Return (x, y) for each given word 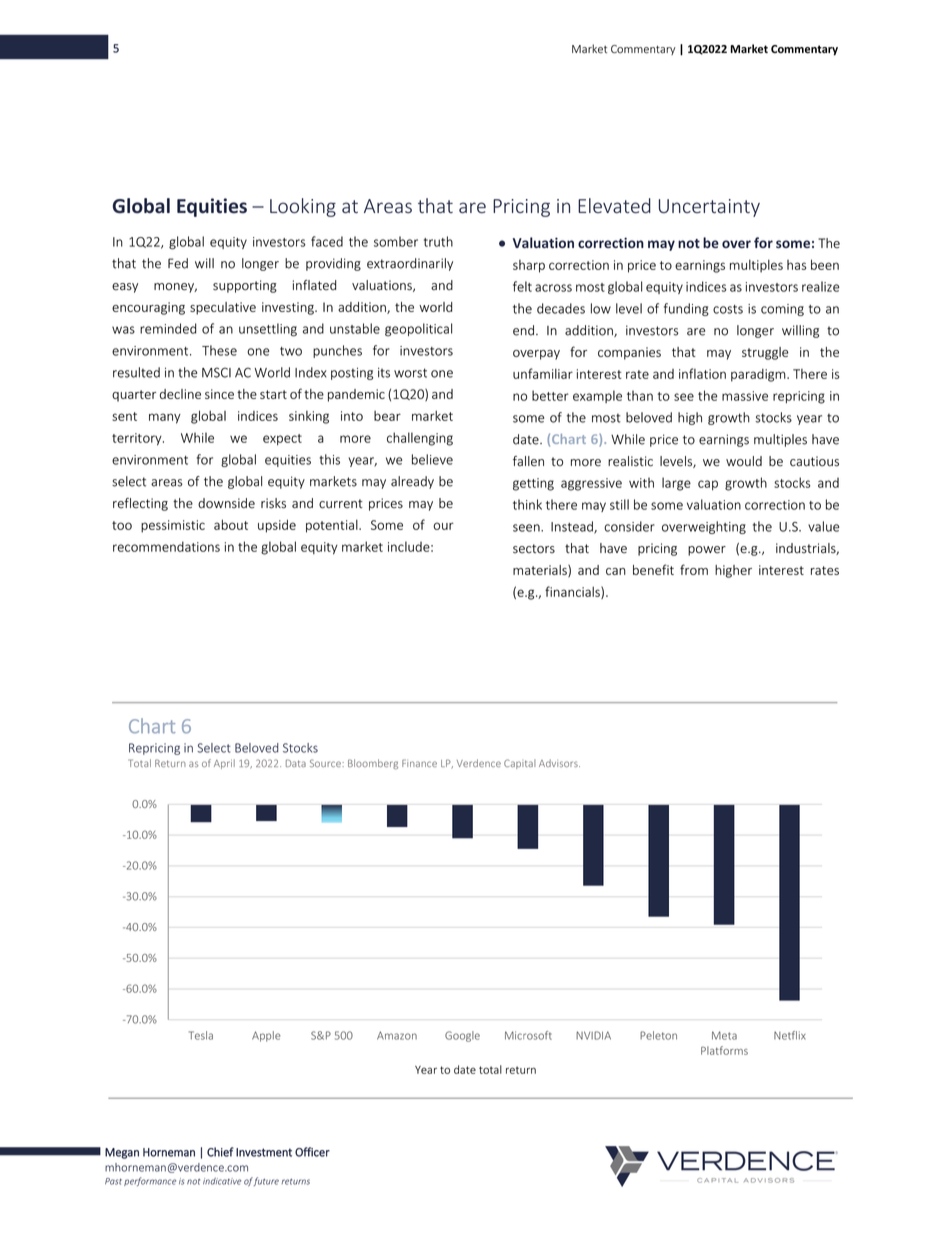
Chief (220, 1152)
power (707, 551)
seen (527, 528)
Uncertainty (709, 208)
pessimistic (173, 526)
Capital (520, 764)
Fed (178, 263)
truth (438, 241)
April (224, 764)
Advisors (559, 763)
